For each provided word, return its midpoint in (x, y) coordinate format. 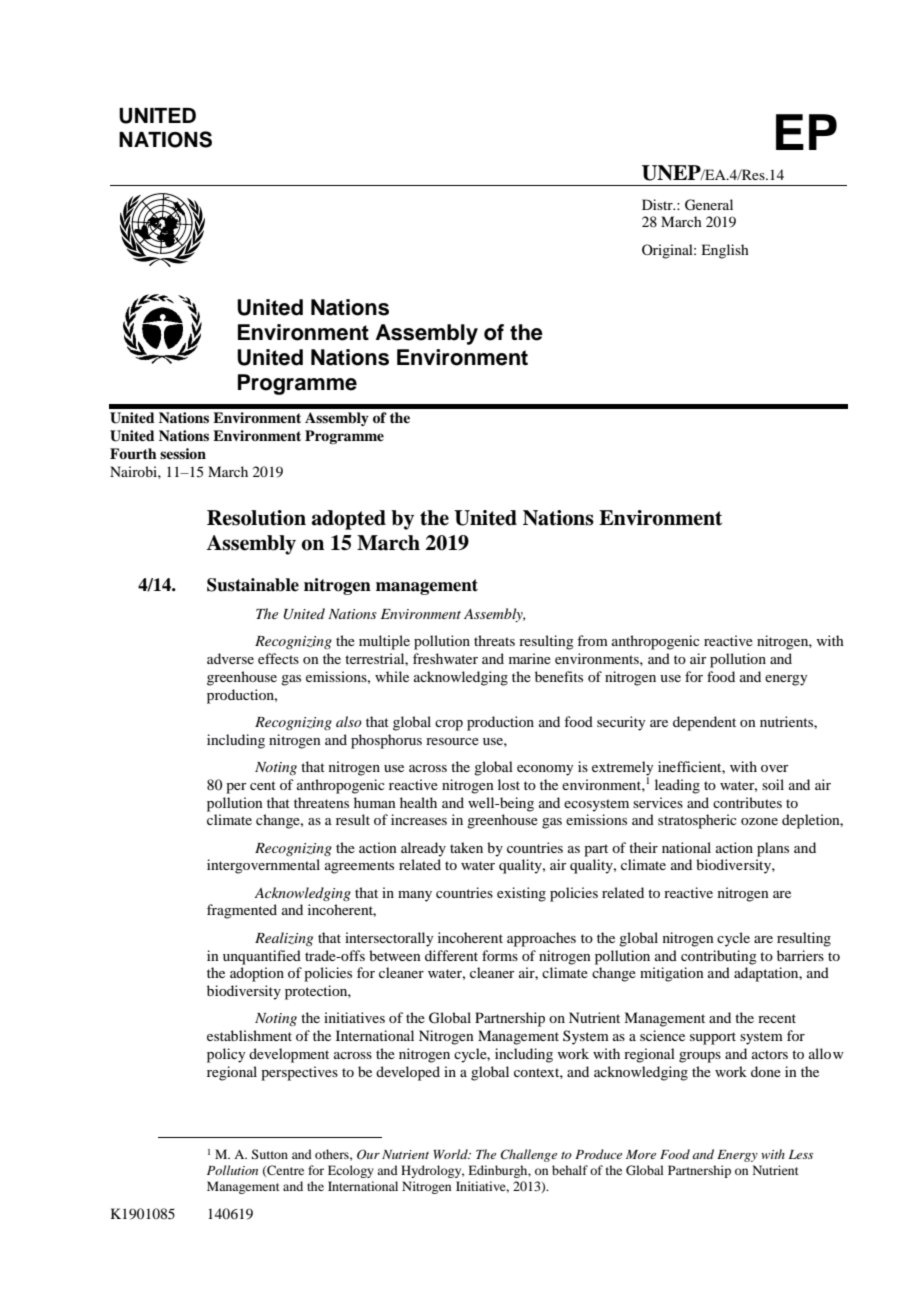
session (183, 453)
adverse (230, 658)
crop (449, 725)
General (709, 205)
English (725, 251)
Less (801, 1154)
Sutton (269, 1154)
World (451, 1154)
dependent (704, 723)
